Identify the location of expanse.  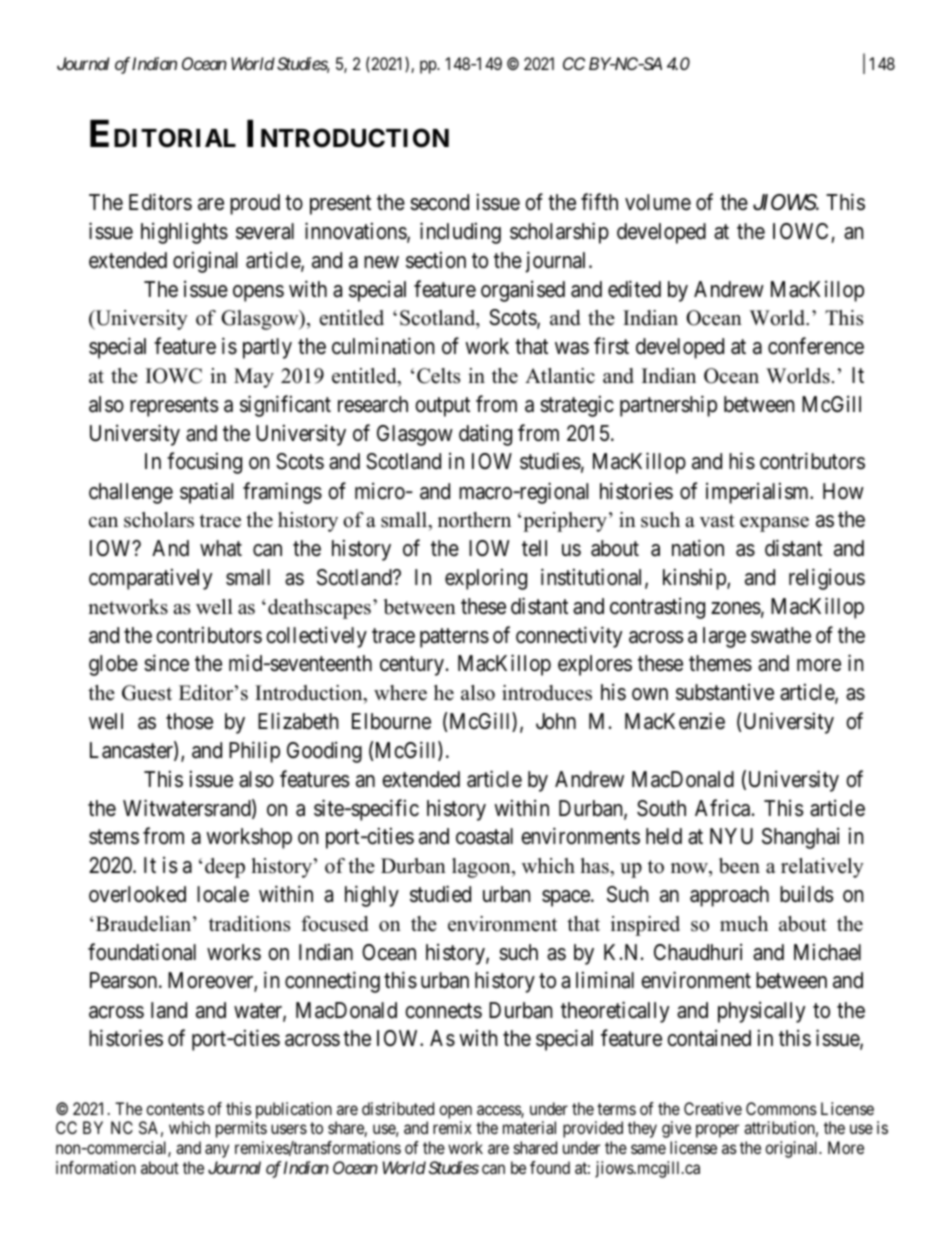
(774, 524).
